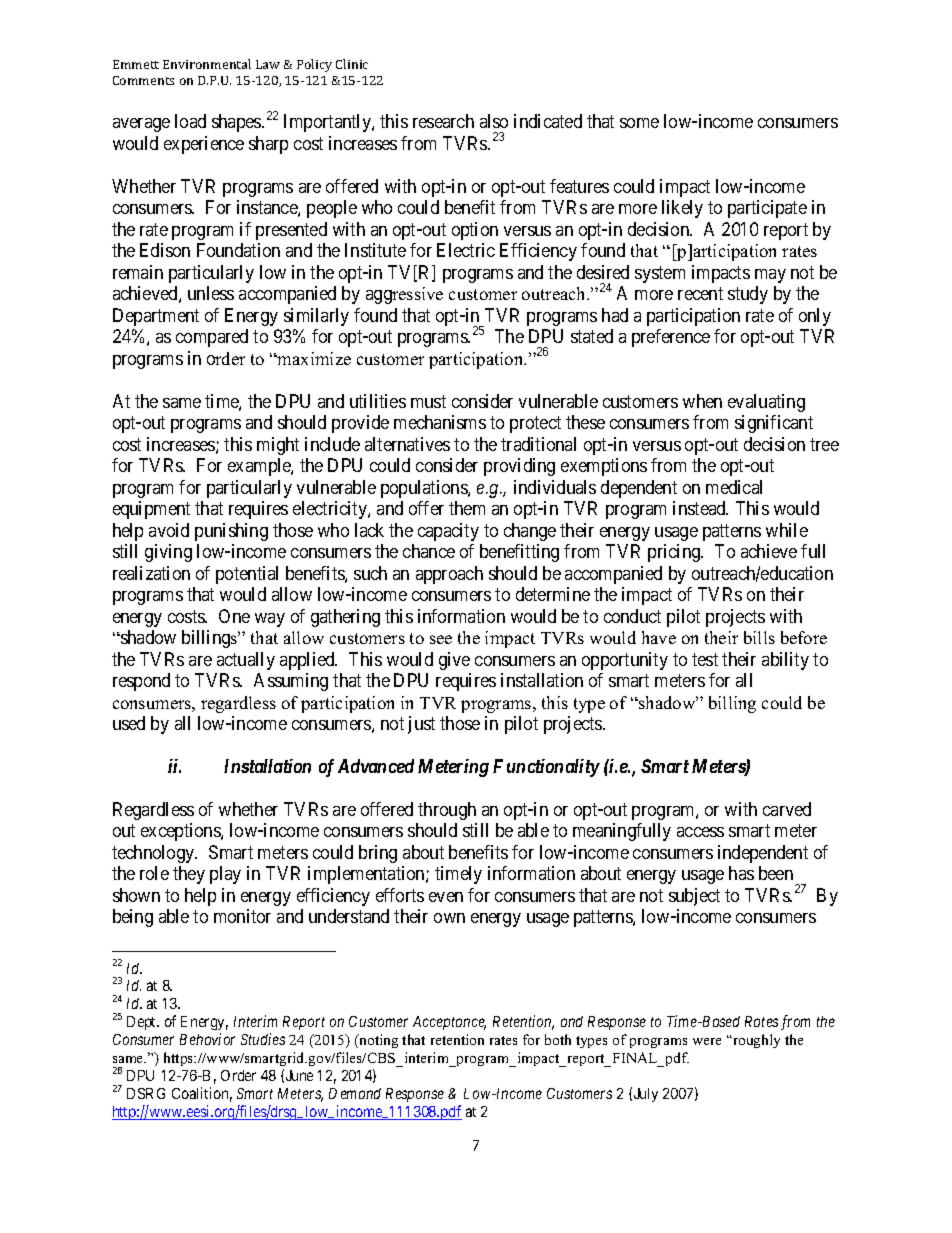 The image size is (952, 1233). I want to click on approach, so click(449, 575).
